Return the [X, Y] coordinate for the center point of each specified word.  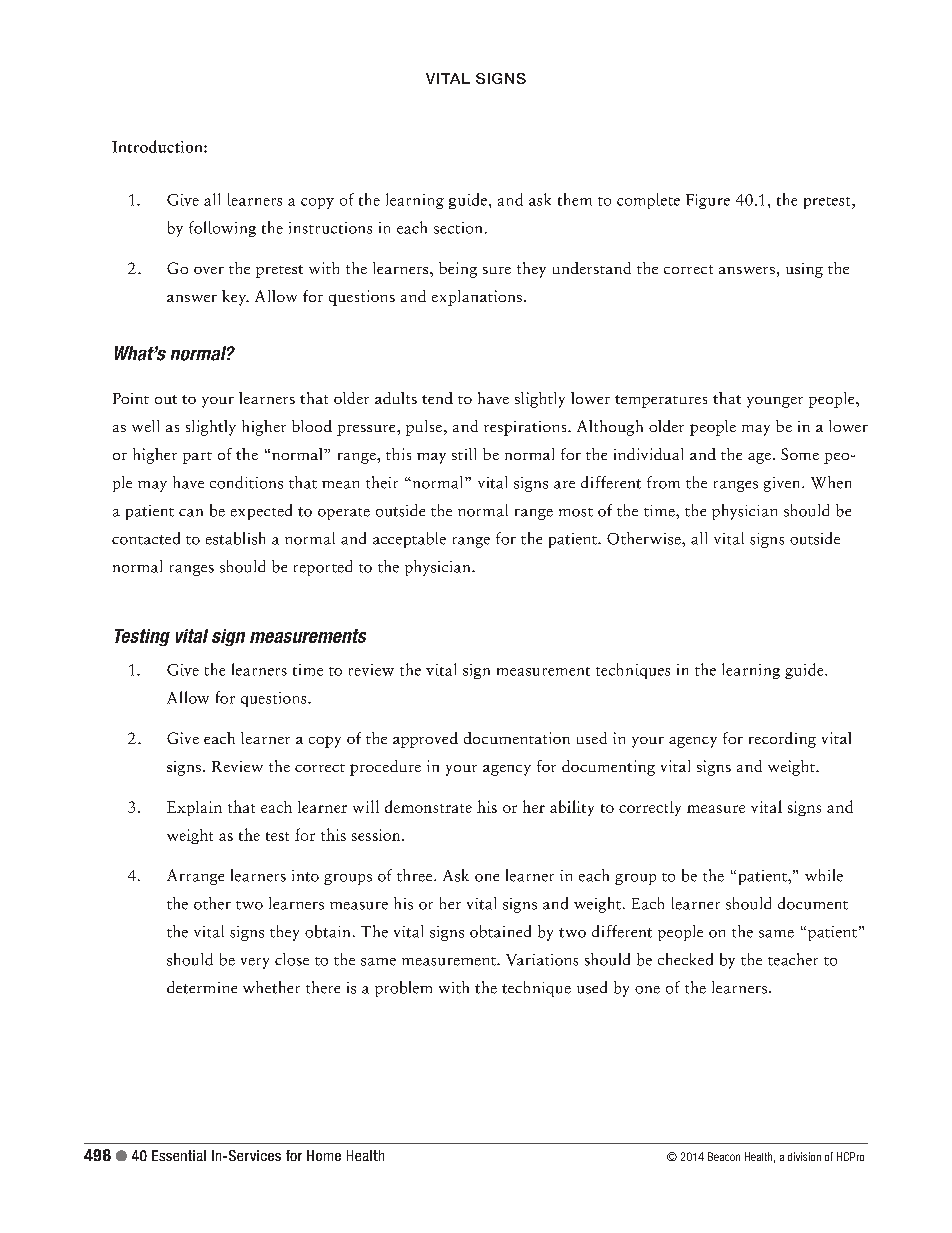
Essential [179, 1155]
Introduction [158, 146]
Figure [708, 201]
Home [324, 1155]
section [458, 228]
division [804, 1156]
